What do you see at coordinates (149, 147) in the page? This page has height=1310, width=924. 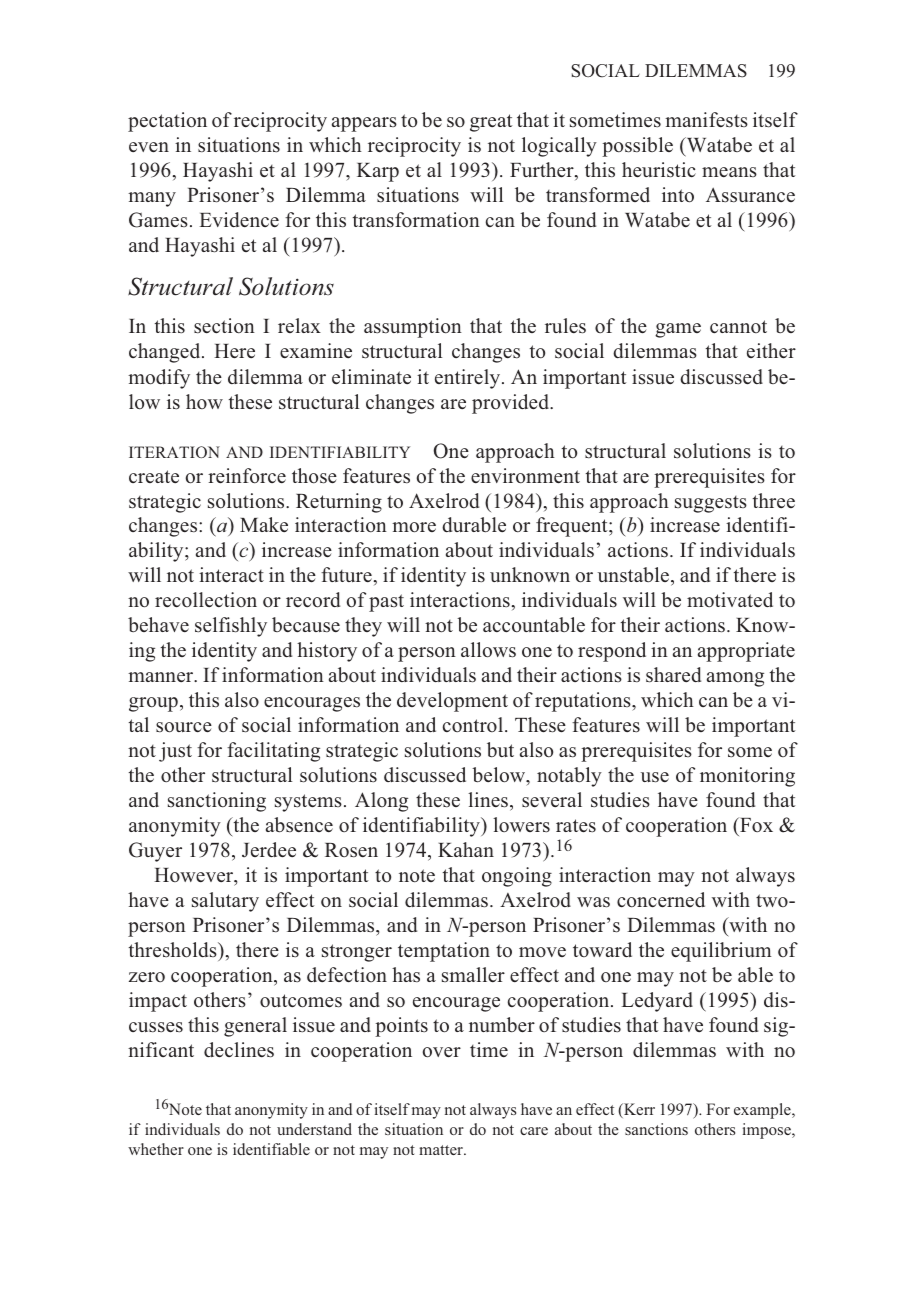 I see `even` at bounding box center [149, 147].
